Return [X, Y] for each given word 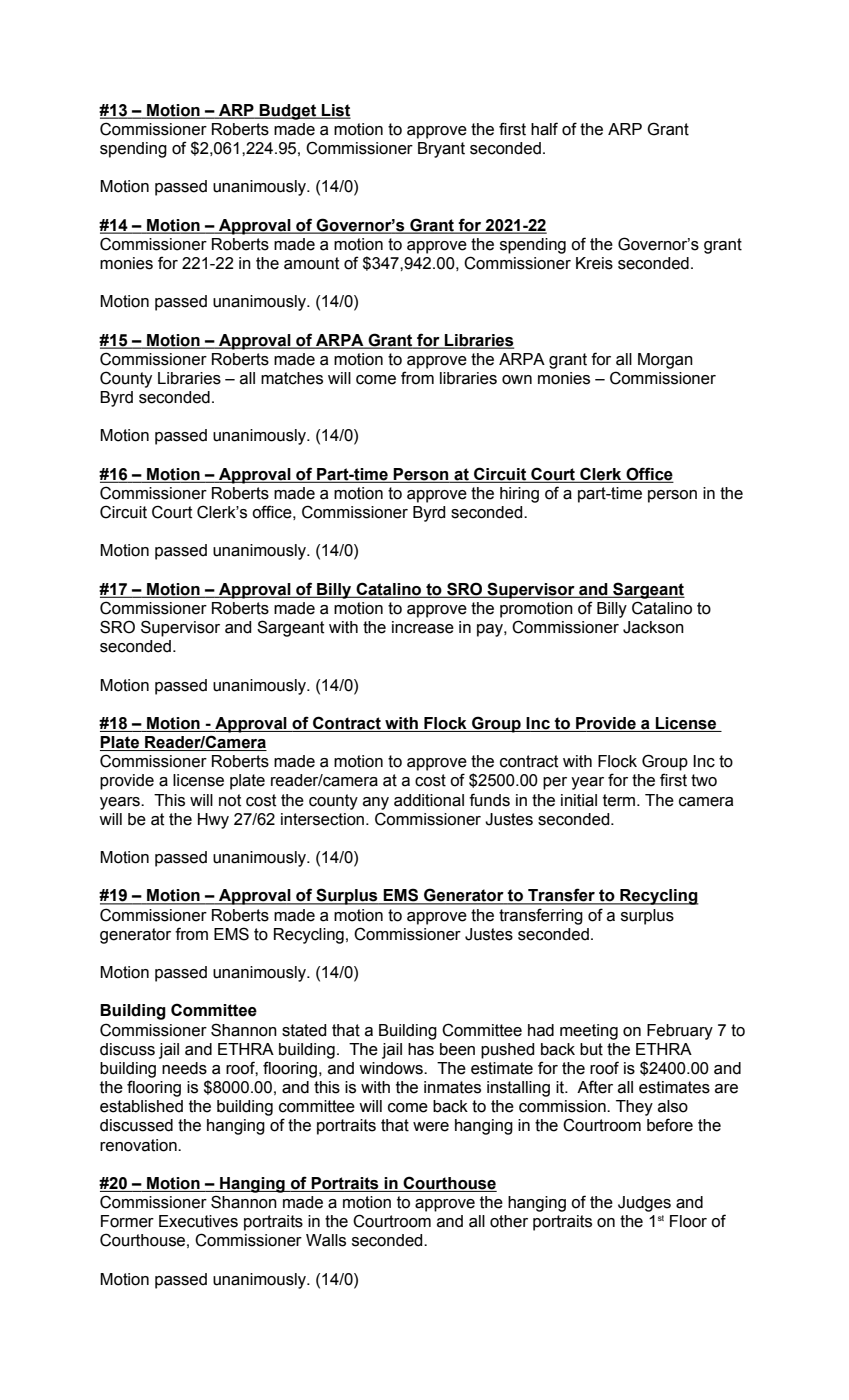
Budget [288, 112]
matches [292, 378]
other [509, 1221]
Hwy [213, 821]
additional [429, 800]
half [544, 129]
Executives [198, 1221]
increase [423, 627]
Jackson [653, 627]
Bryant [441, 150]
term [620, 800]
